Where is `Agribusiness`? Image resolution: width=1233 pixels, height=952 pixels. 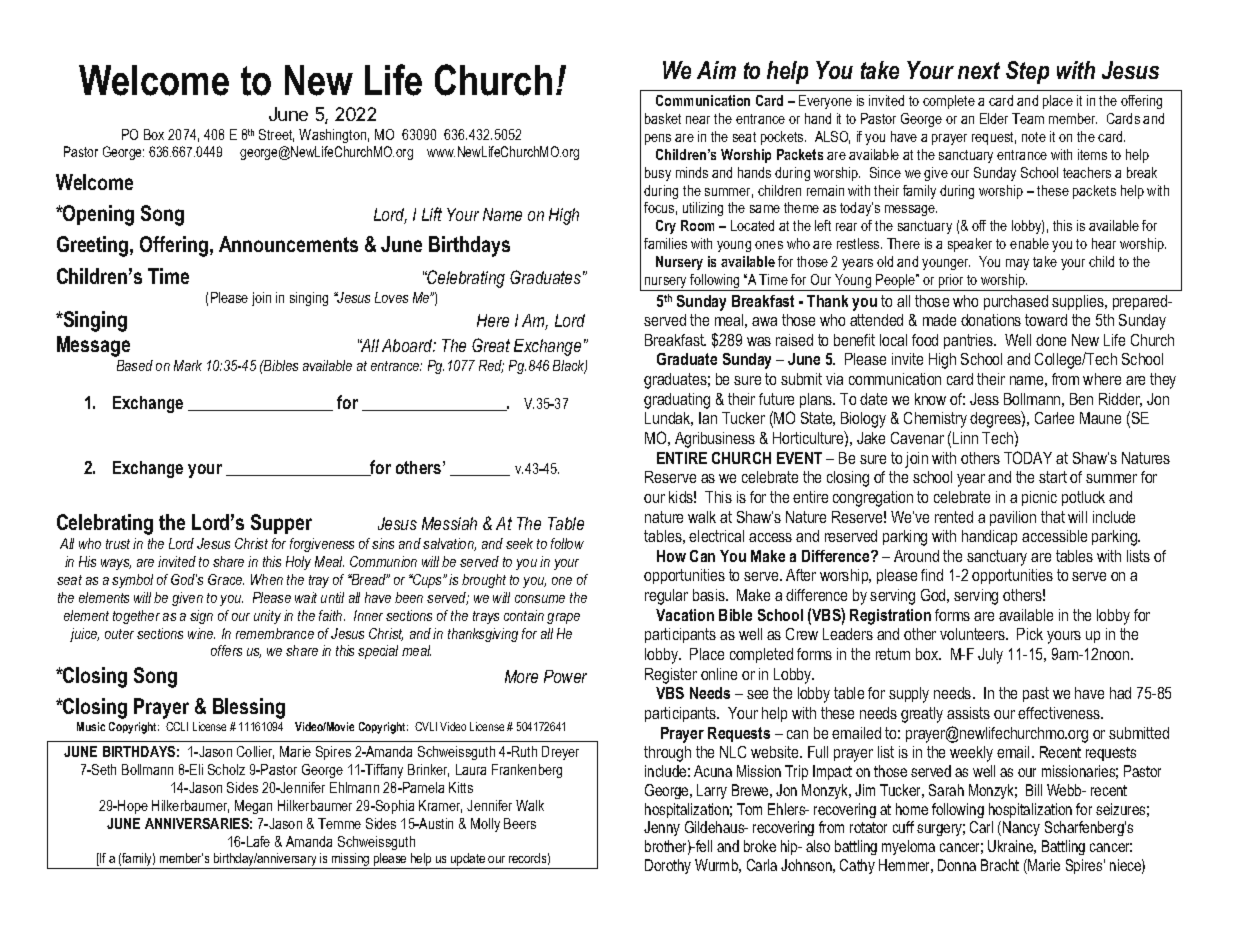 Agribusiness is located at coordinates (715, 440).
